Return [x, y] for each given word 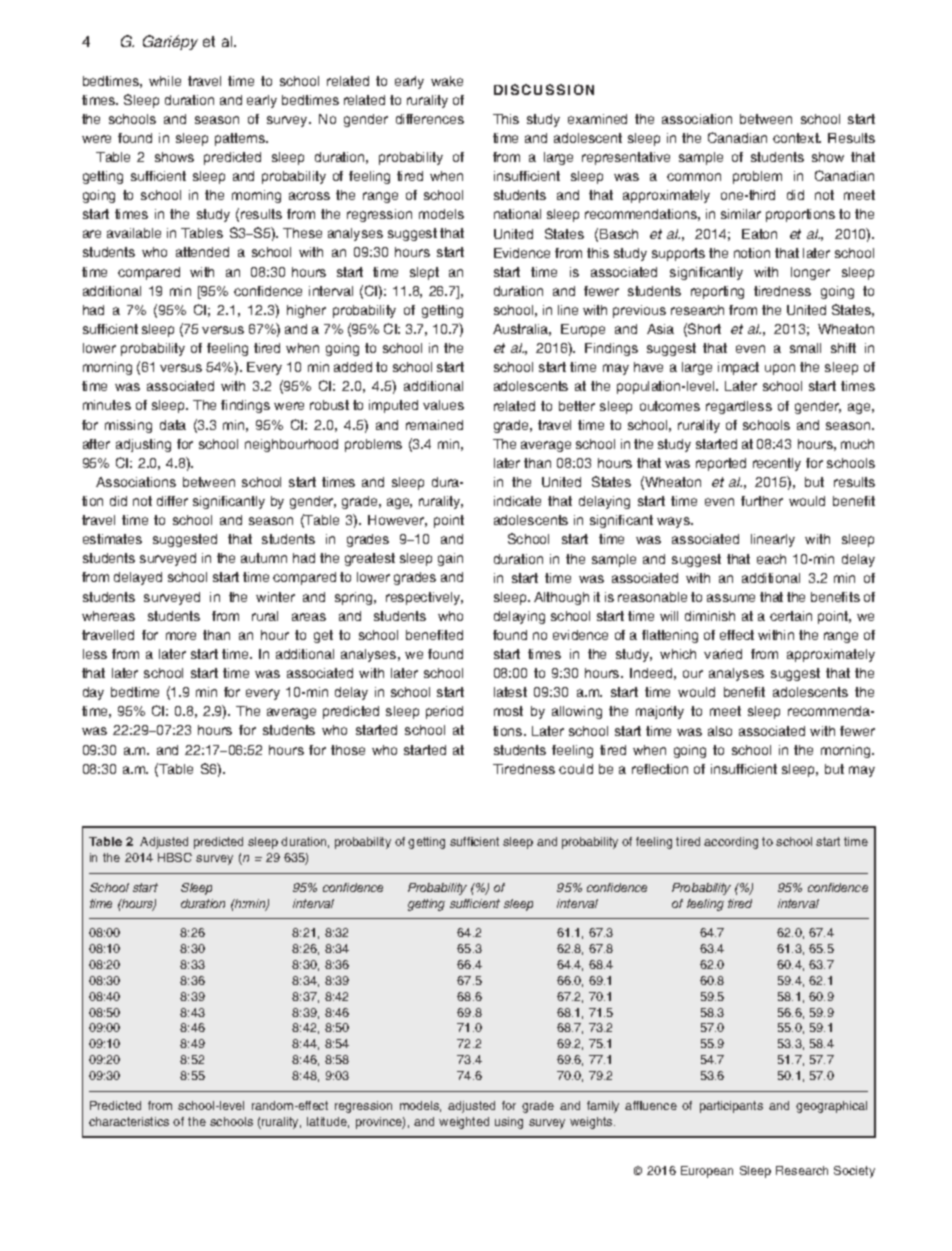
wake [447, 81]
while [165, 81]
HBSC [175, 857]
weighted [464, 1123]
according [731, 843]
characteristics [129, 1121]
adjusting [143, 445]
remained [434, 425]
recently [777, 464]
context [797, 138]
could [576, 769]
